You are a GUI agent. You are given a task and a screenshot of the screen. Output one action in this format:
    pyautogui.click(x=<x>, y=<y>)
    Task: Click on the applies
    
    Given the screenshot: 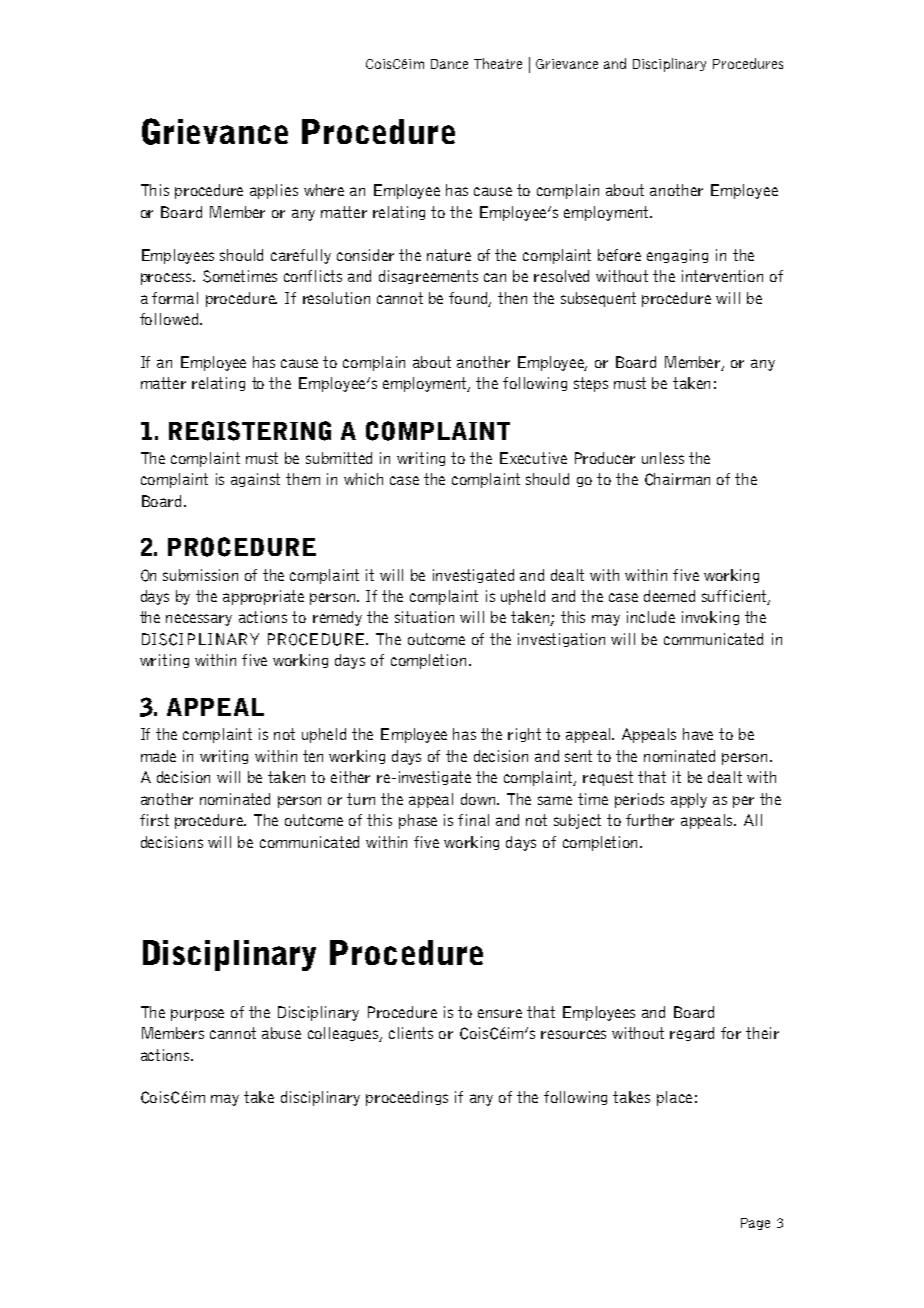 What is the action you would take?
    pyautogui.click(x=274, y=191)
